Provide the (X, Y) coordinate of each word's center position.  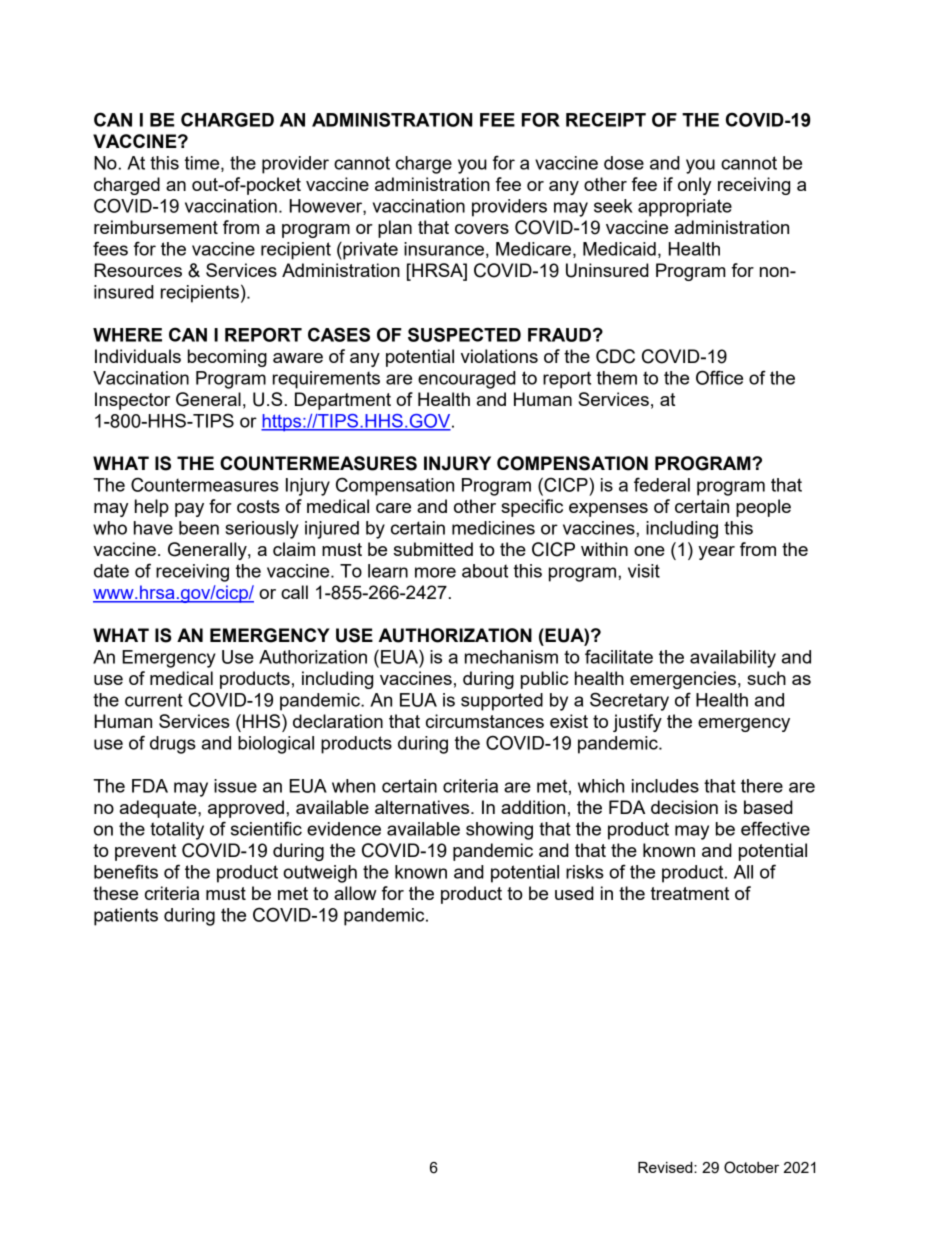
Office (719, 377)
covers (482, 229)
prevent (145, 852)
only (694, 186)
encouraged (467, 380)
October (751, 1167)
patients (126, 917)
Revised (666, 1167)
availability (733, 659)
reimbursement (156, 227)
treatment (690, 893)
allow (355, 893)
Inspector (132, 401)
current (154, 700)
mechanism (511, 657)
